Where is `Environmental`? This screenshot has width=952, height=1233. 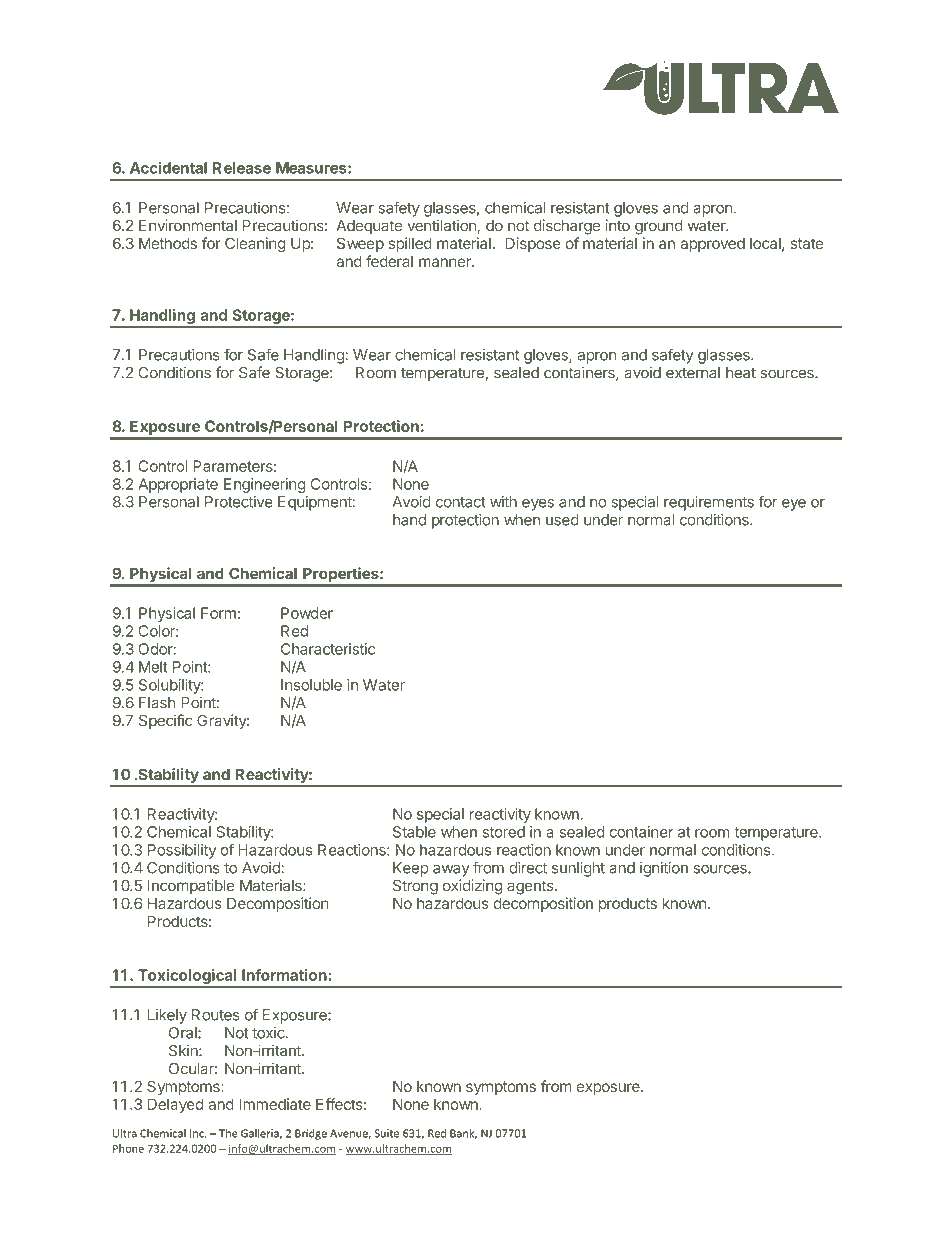 Environmental is located at coordinates (188, 225).
